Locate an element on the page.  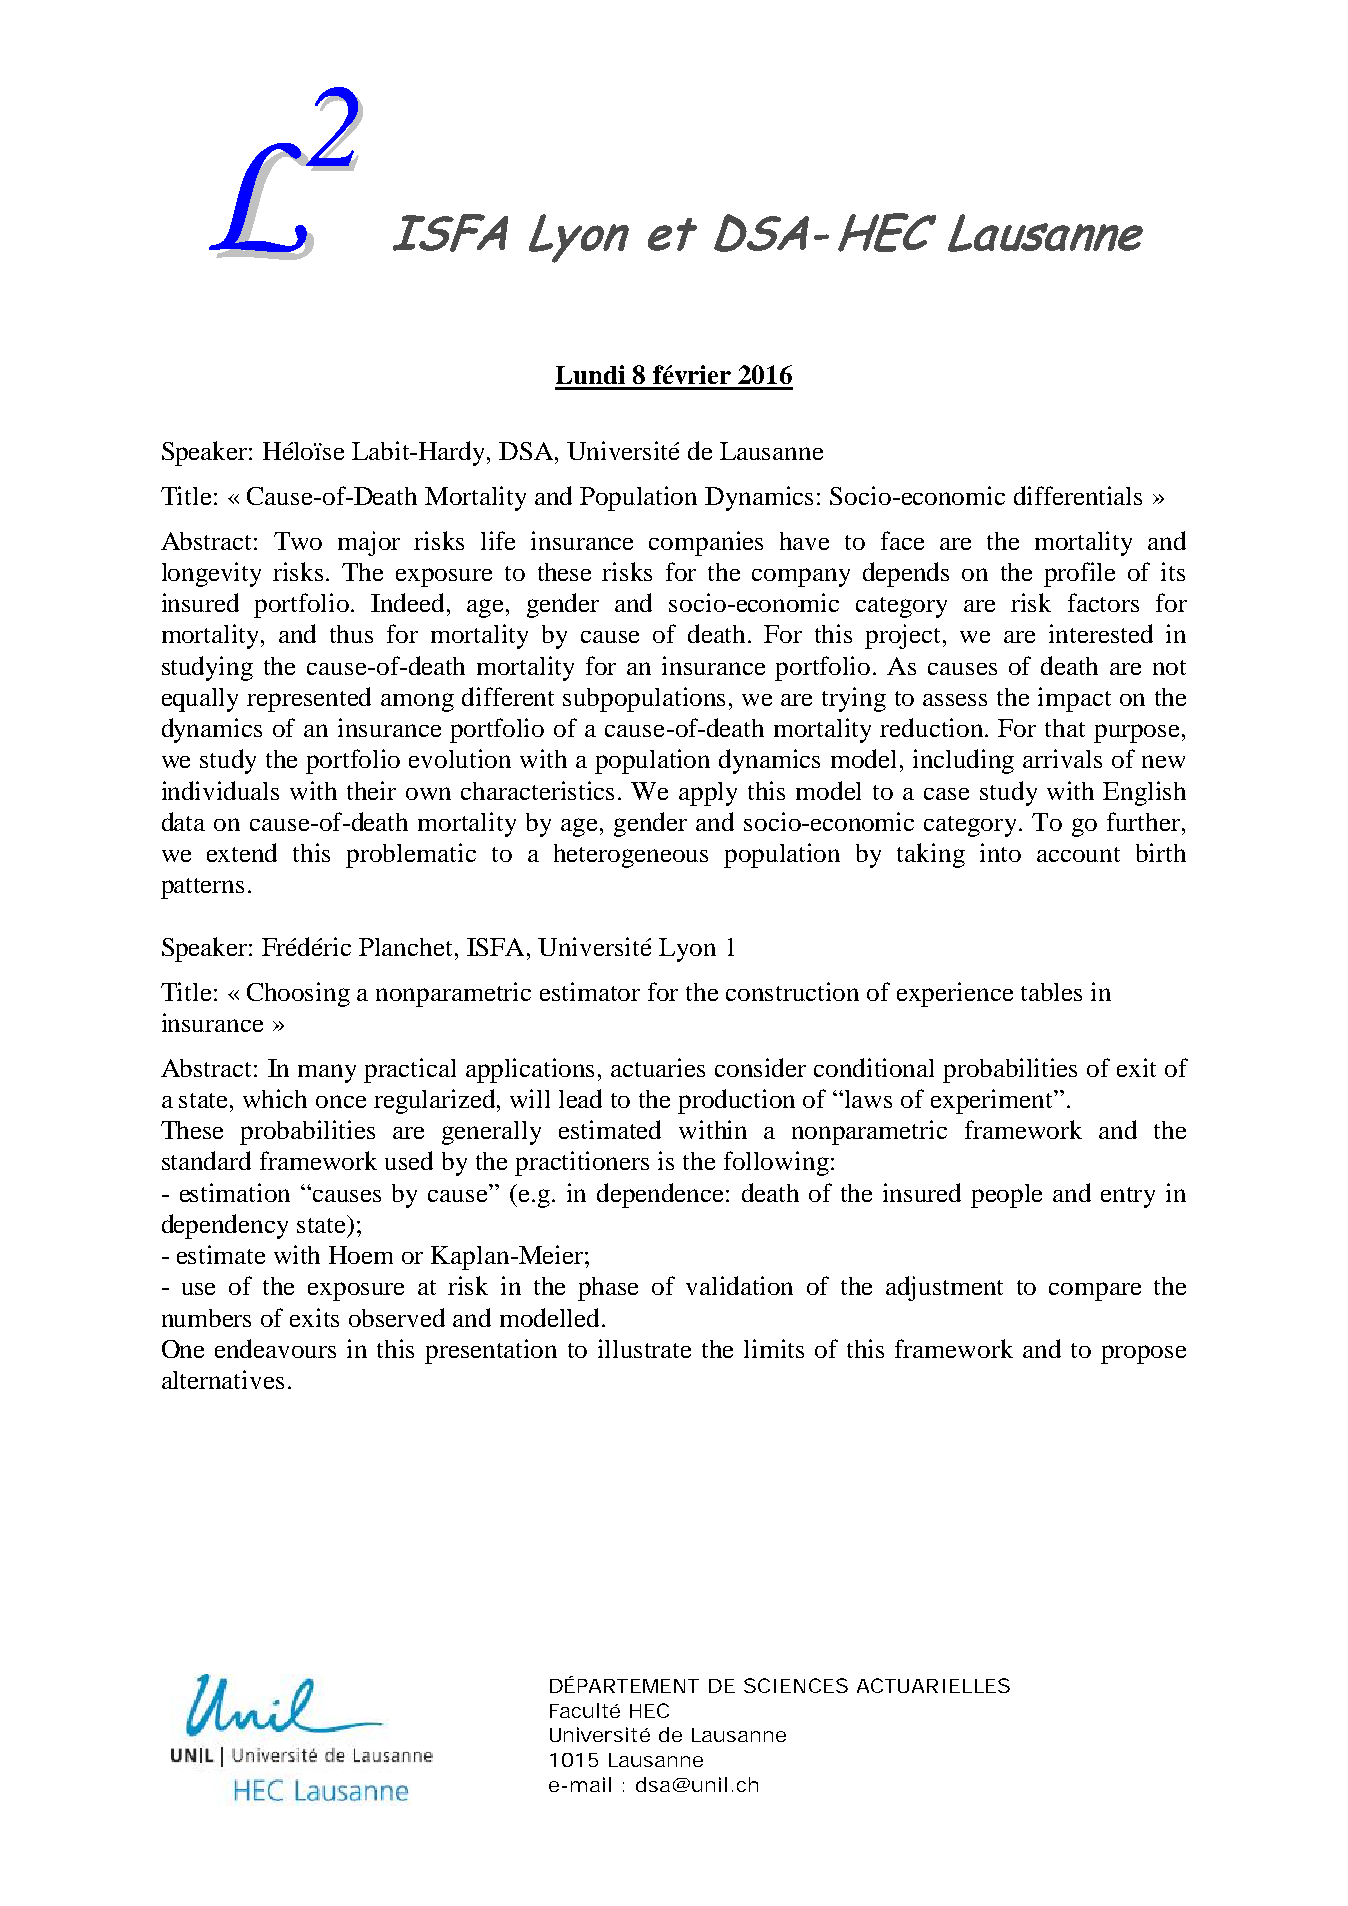
endeavours is located at coordinates (275, 1348).
